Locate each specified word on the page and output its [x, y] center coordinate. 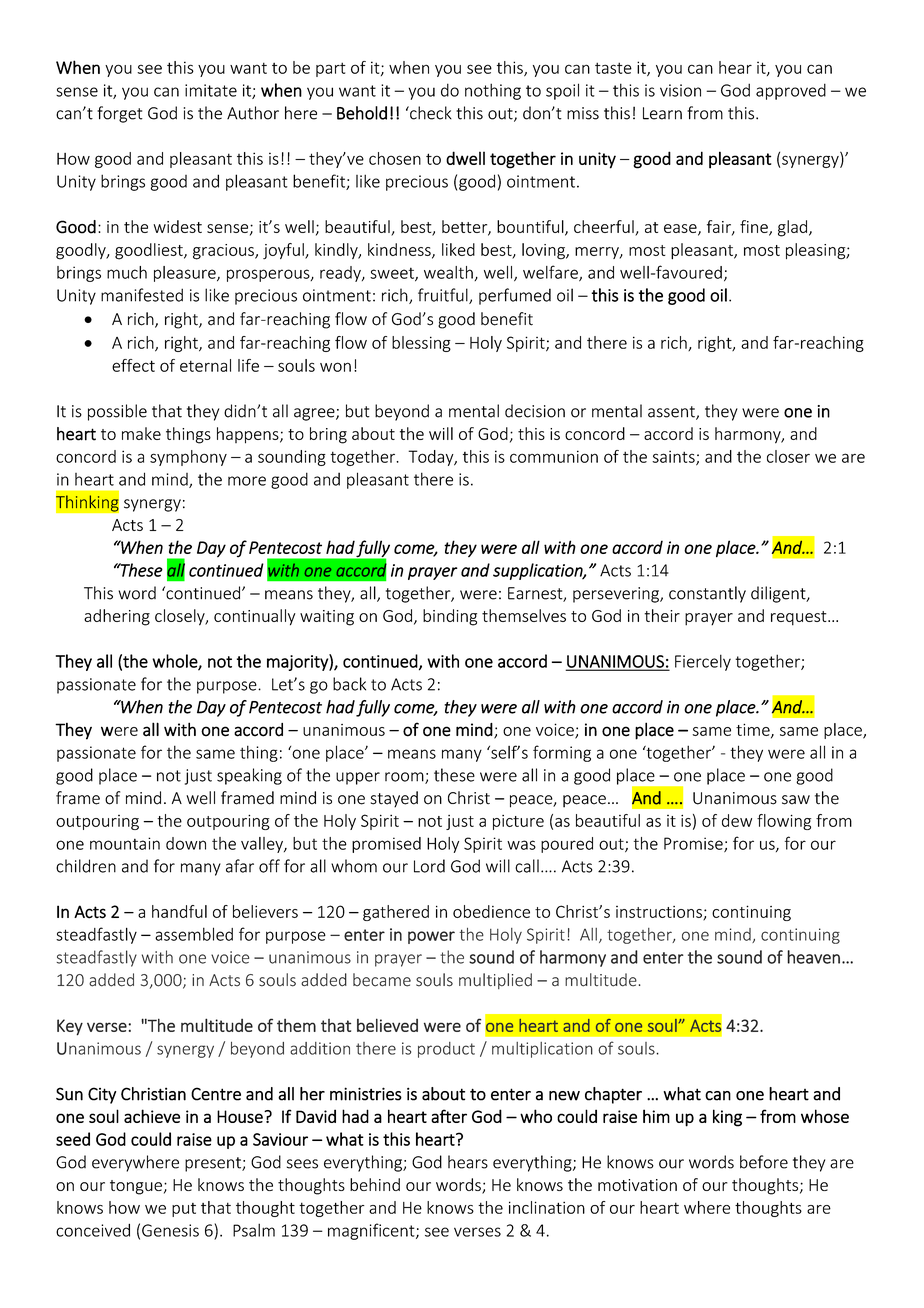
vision [680, 90]
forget [120, 114]
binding [450, 617]
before [764, 1162]
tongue [136, 1187]
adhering [117, 617]
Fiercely [703, 662]
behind [375, 1184]
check [430, 113]
